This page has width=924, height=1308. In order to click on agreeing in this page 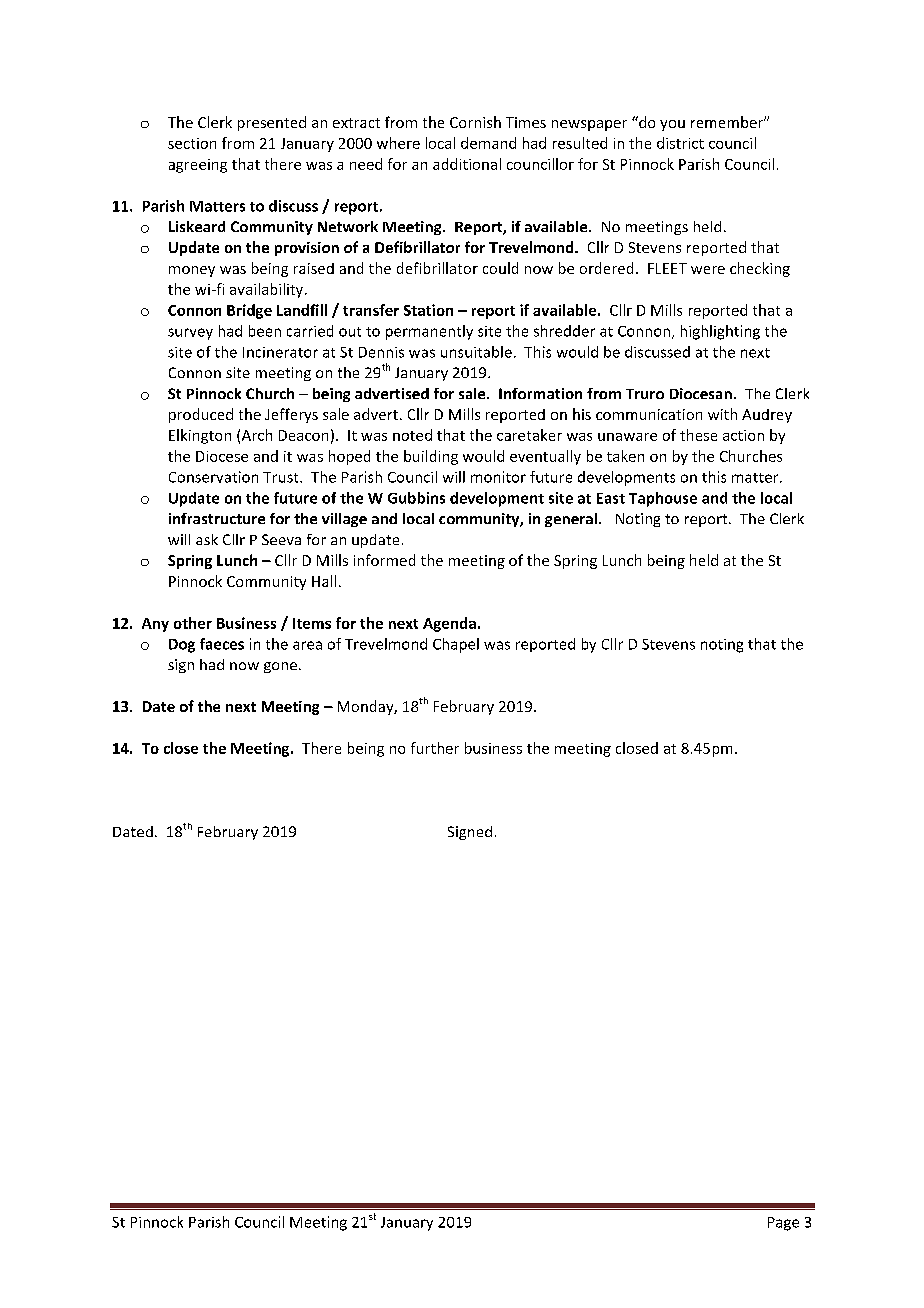, I will do `click(198, 166)`.
